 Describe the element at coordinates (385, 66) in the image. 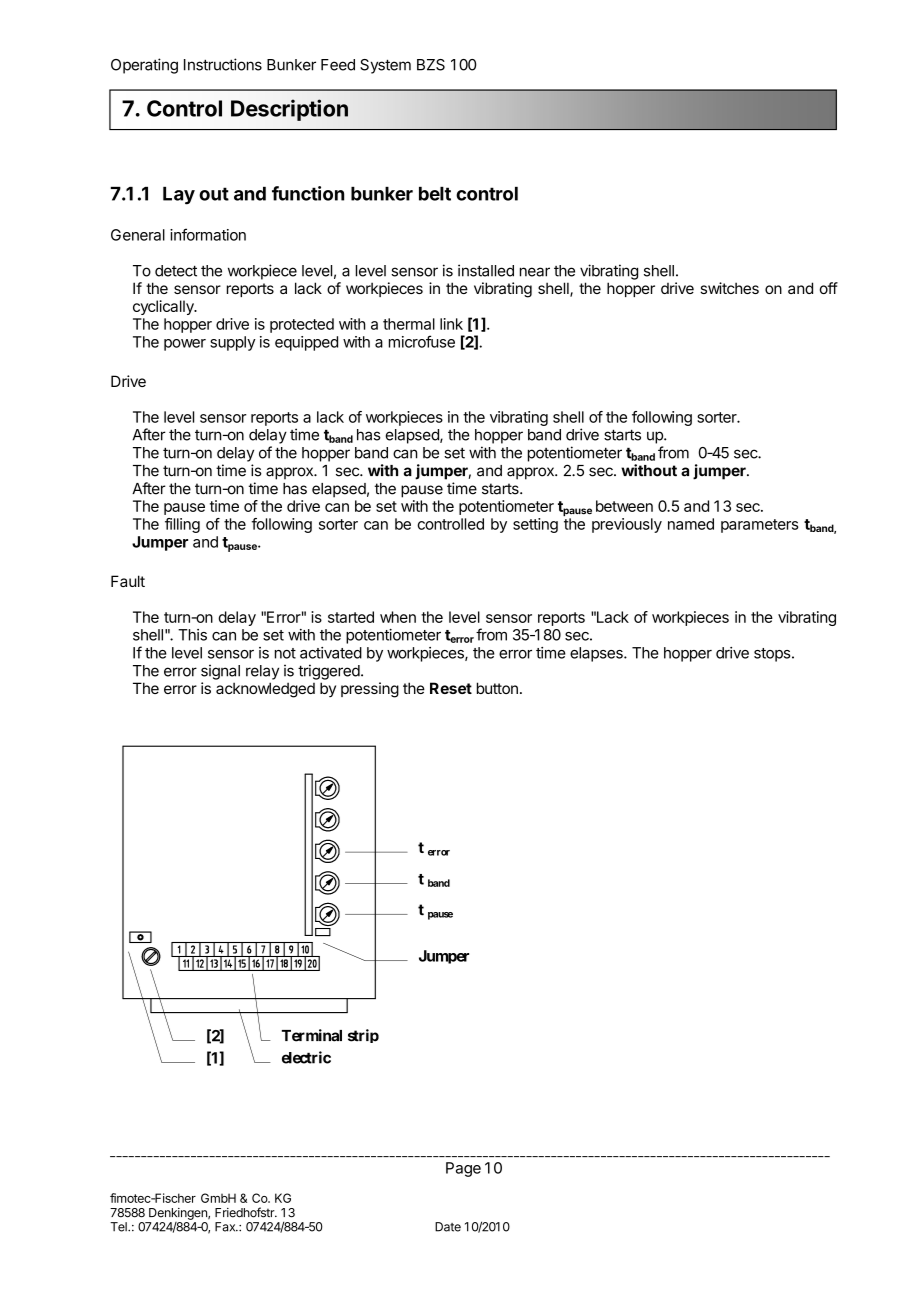

I see `System` at that location.
